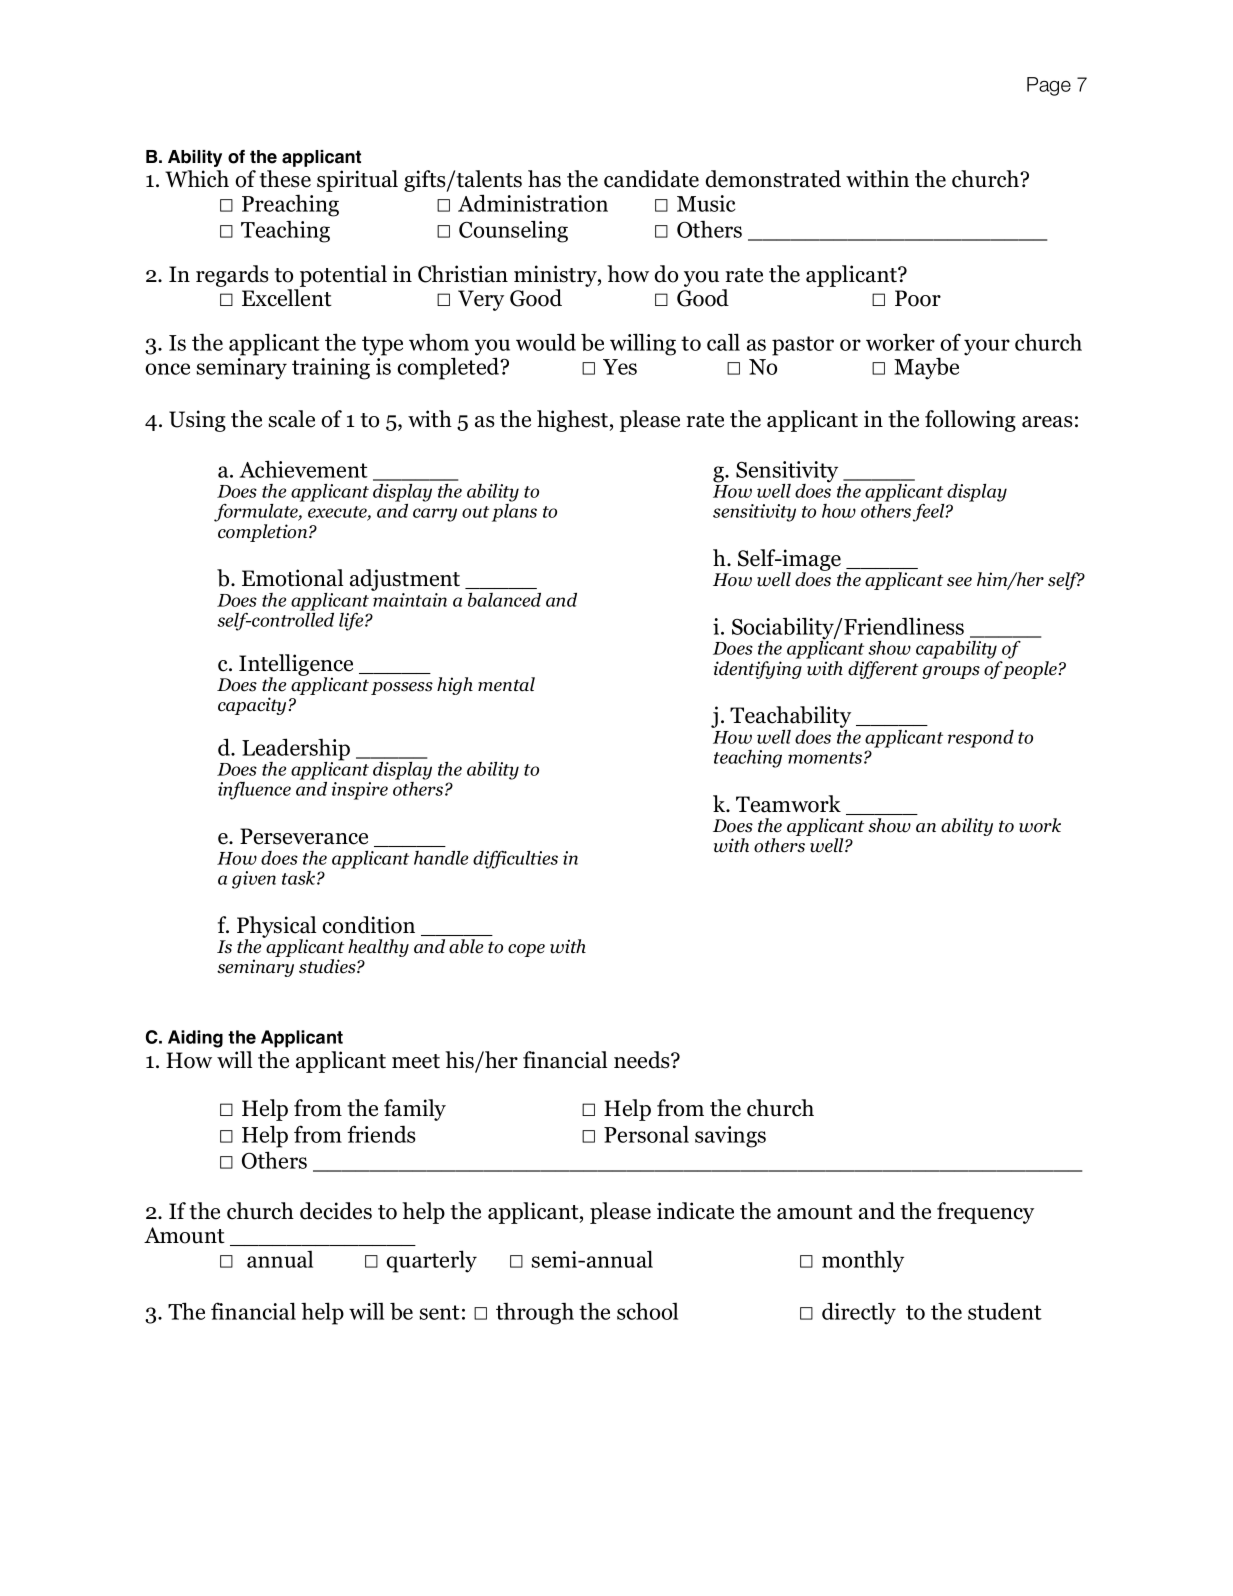  Describe the element at coordinates (959, 582) in the image. I see `see` at that location.
